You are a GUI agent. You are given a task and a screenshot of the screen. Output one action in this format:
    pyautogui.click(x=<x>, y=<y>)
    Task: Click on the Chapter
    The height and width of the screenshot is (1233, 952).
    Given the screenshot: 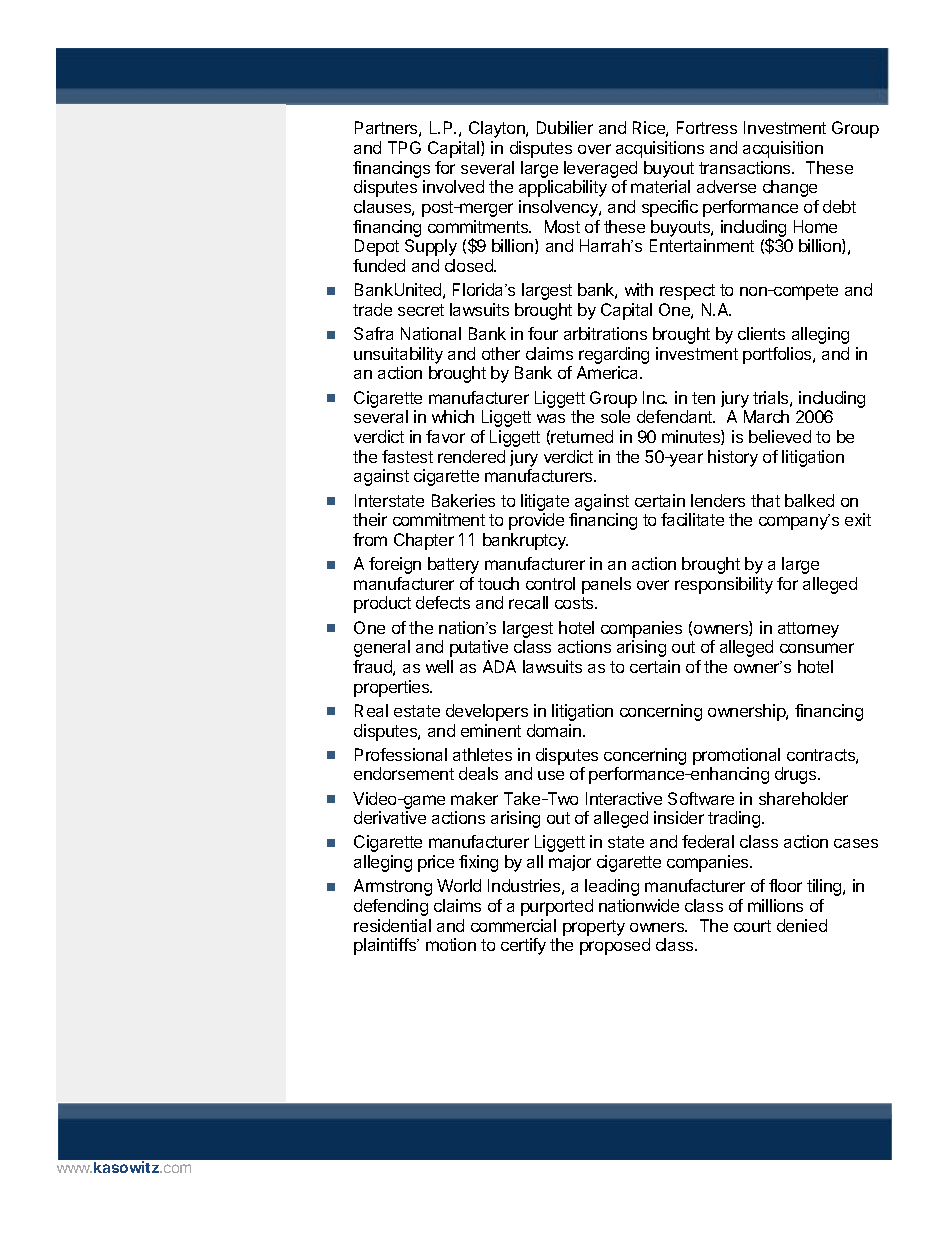 What is the action you would take?
    pyautogui.click(x=424, y=541)
